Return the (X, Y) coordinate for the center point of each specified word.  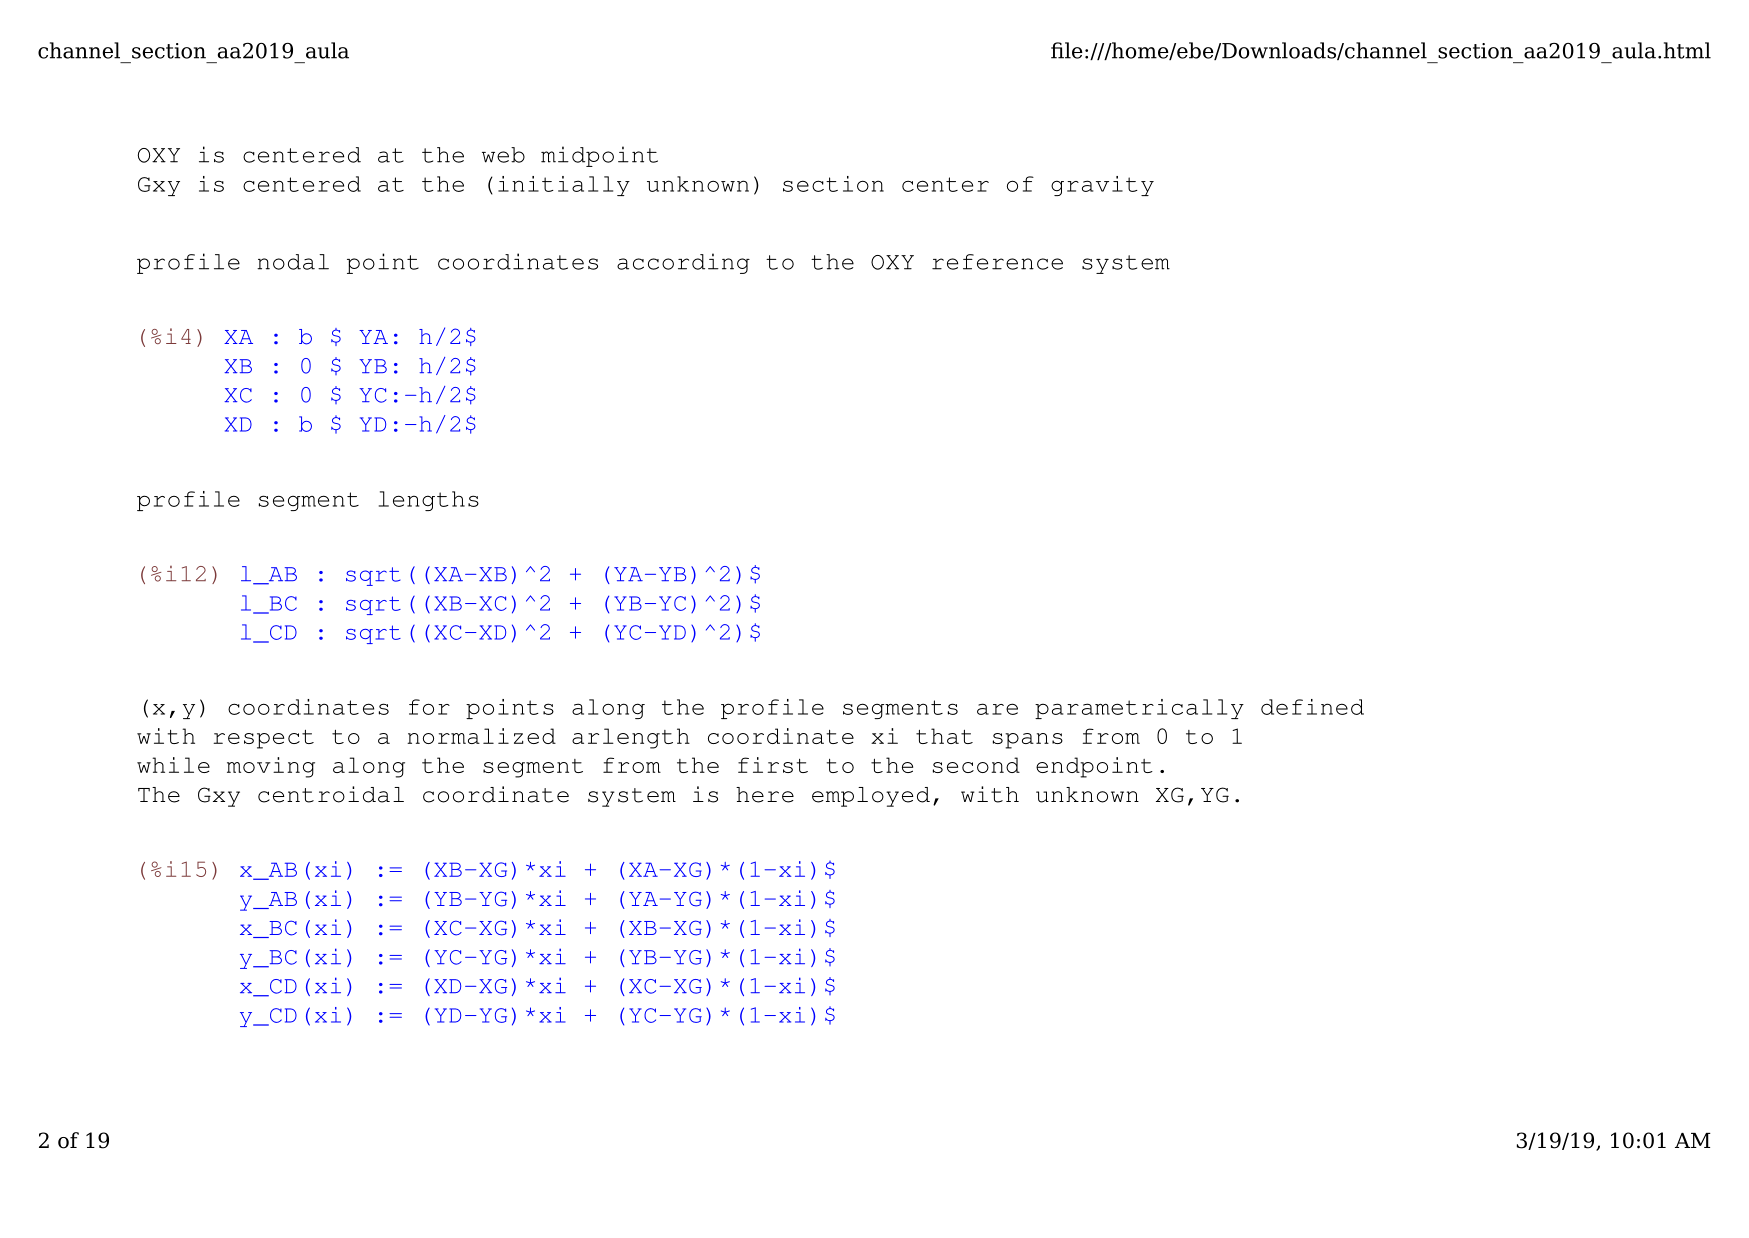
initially (564, 186)
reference (997, 262)
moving (271, 767)
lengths (429, 501)
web (503, 155)
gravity (1102, 186)
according (683, 263)
